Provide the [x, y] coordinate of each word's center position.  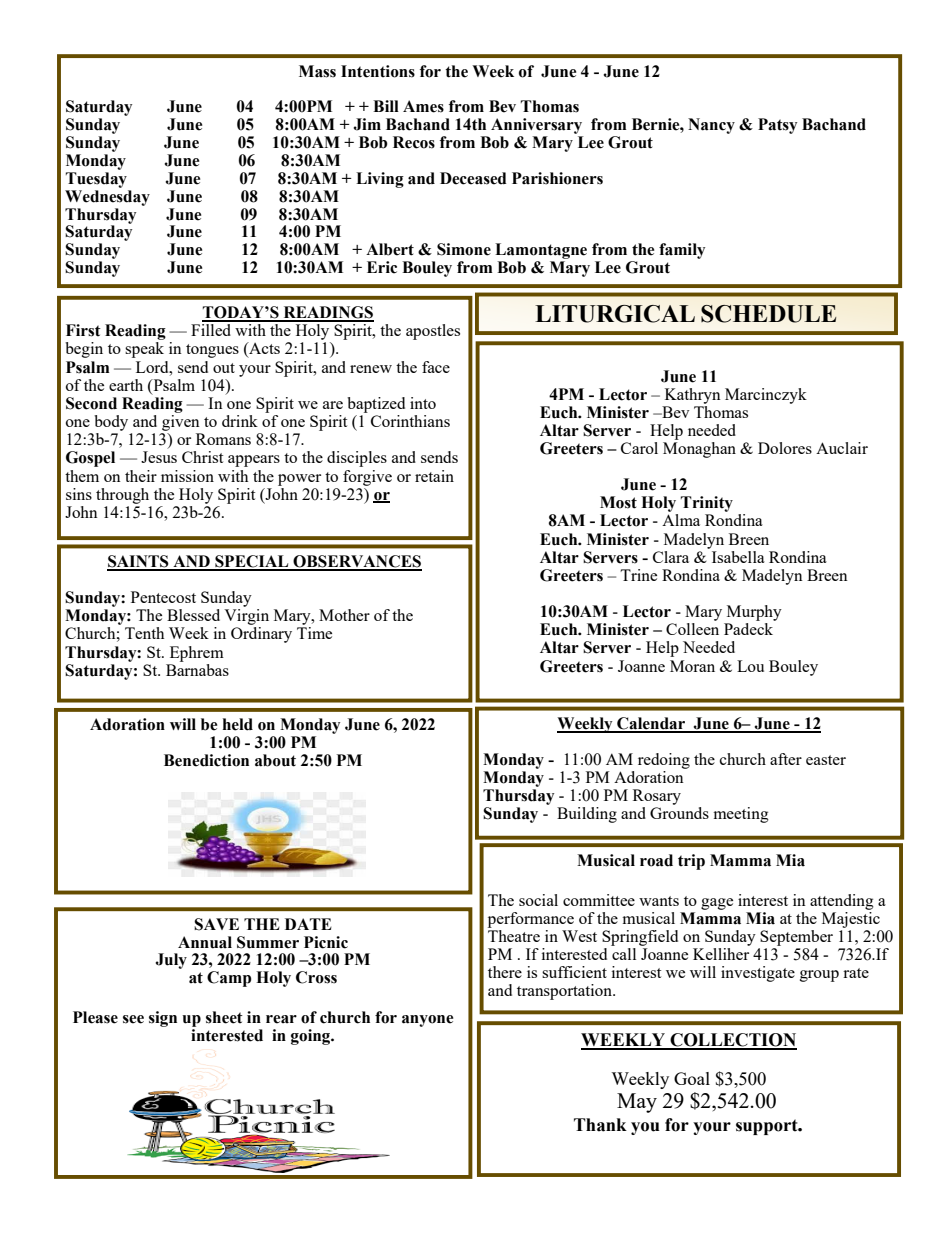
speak [144, 350]
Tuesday [96, 180]
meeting [741, 815]
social [538, 900]
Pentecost [163, 597]
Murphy [754, 613]
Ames [423, 106]
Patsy [777, 126]
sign [163, 1019]
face [436, 367]
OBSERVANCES [356, 562]
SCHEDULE [768, 314]
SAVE [216, 924]
